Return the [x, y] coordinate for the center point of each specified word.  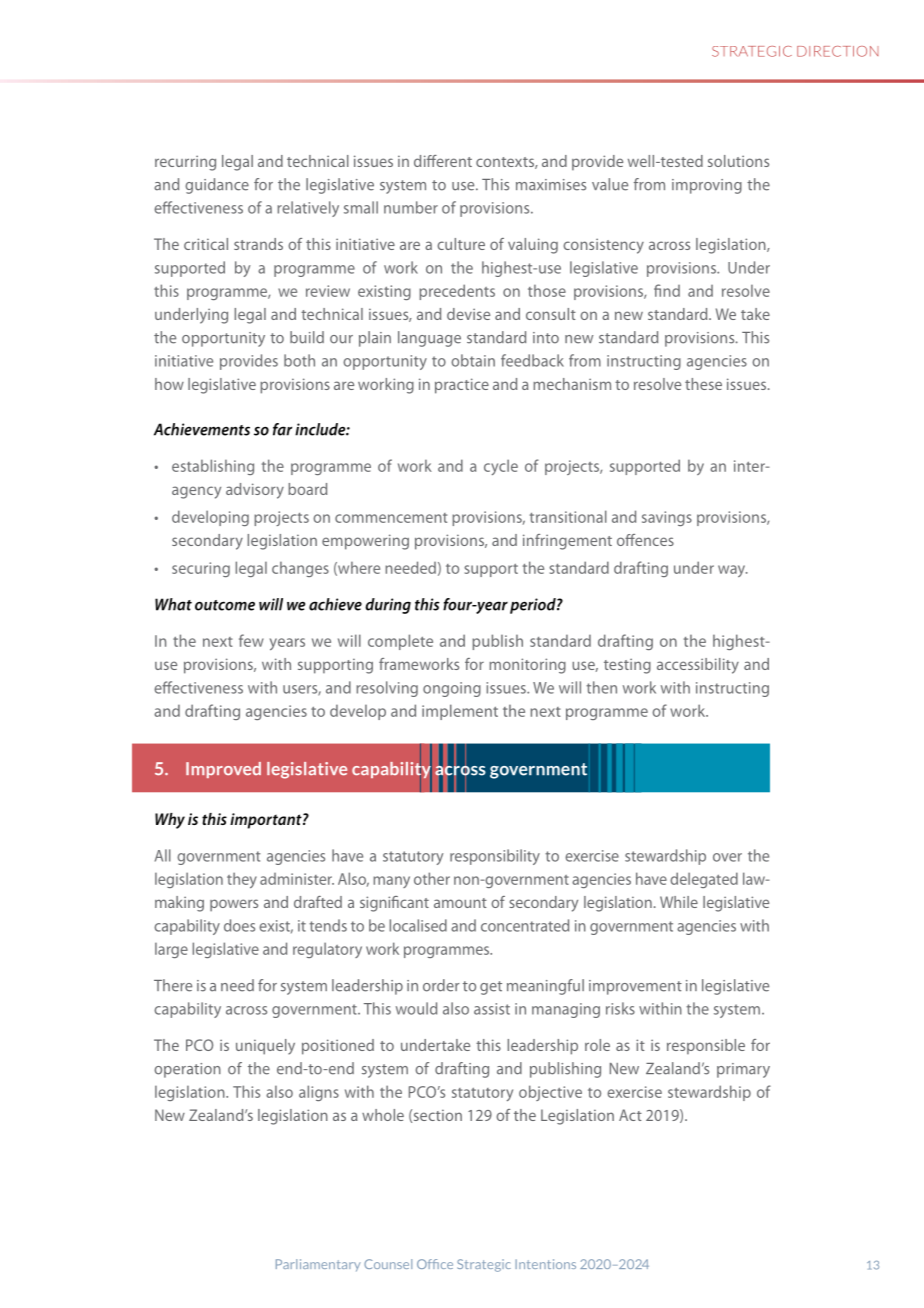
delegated [704, 880]
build [307, 337]
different [443, 161]
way [733, 571]
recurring [185, 163]
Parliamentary [318, 1265]
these [703, 384]
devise [468, 314]
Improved [223, 770]
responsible [706, 1046]
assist [492, 1009]
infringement [567, 542]
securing [201, 569]
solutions [738, 161]
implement [460, 712]
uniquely [265, 1047]
